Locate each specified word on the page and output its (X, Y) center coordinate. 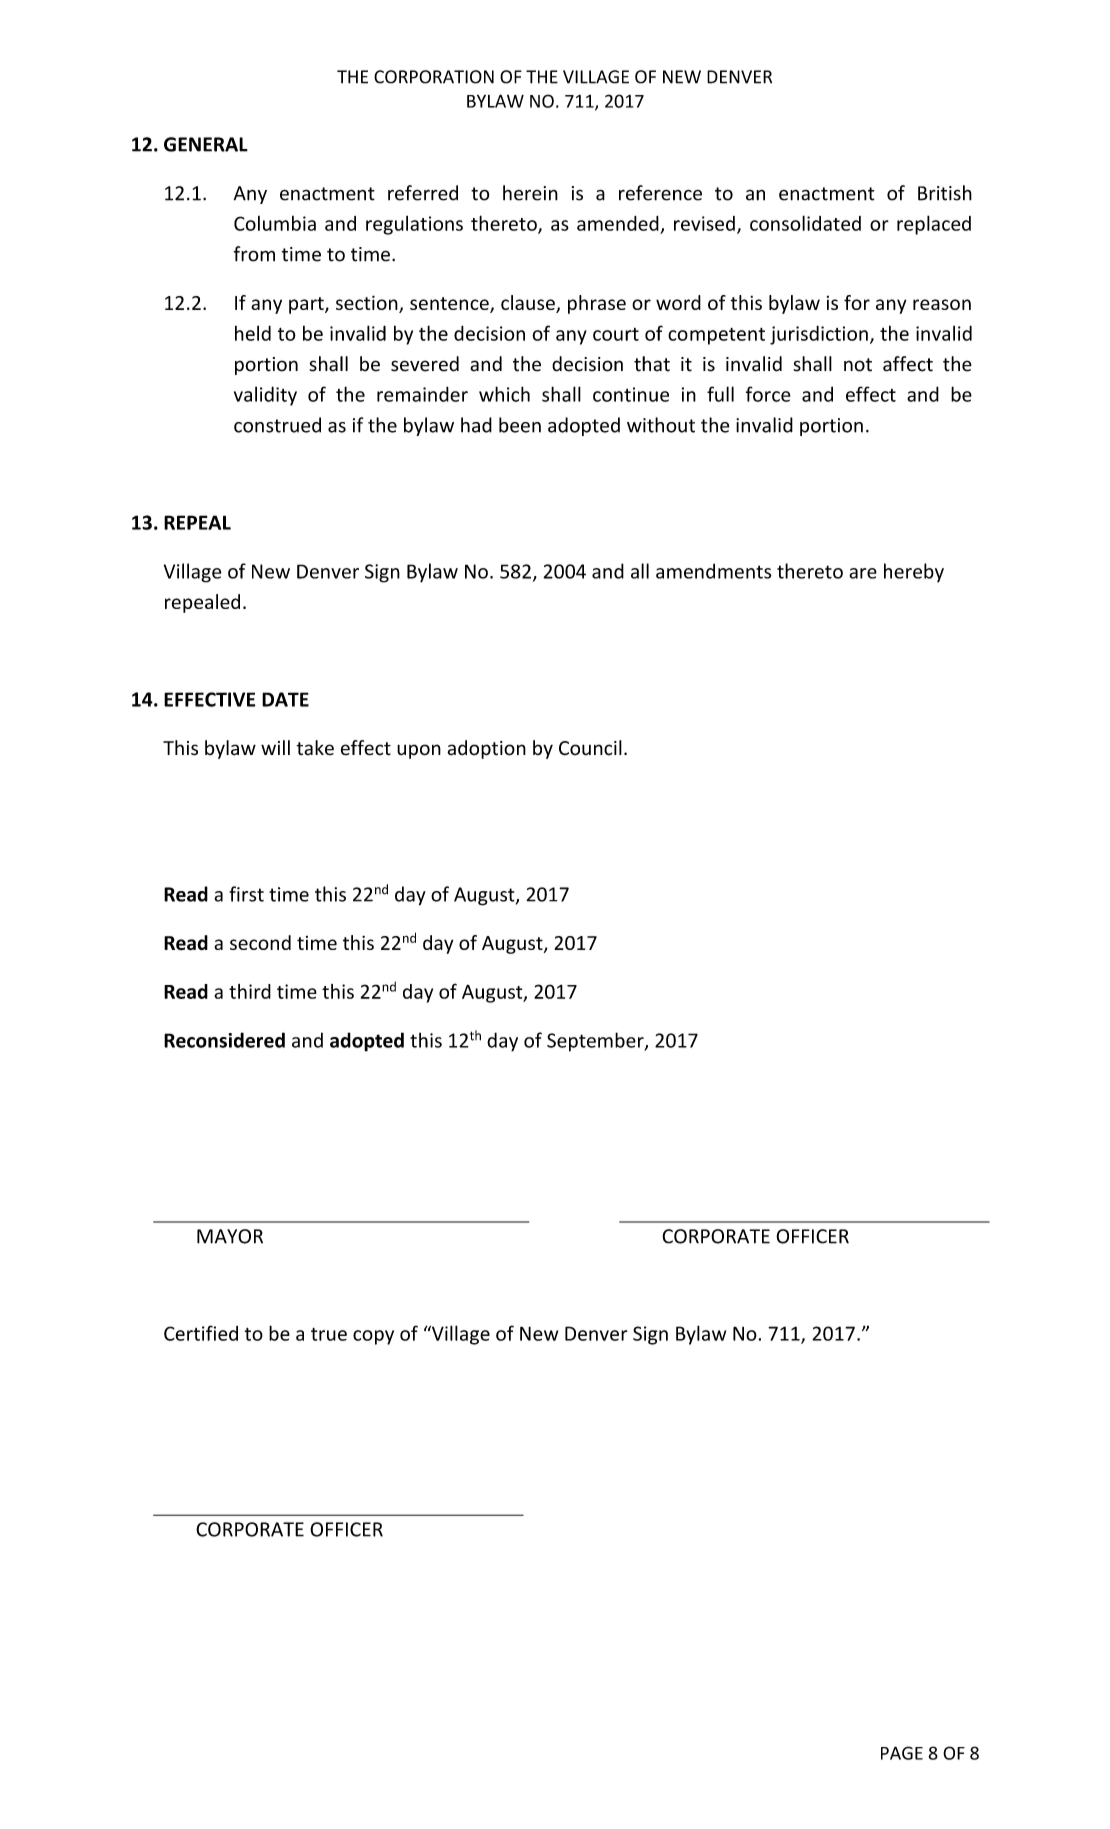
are (863, 573)
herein (530, 193)
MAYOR (230, 1236)
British (945, 193)
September (596, 1042)
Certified (201, 1333)
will (275, 747)
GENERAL (206, 144)
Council (590, 748)
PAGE (902, 1753)
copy (373, 1337)
